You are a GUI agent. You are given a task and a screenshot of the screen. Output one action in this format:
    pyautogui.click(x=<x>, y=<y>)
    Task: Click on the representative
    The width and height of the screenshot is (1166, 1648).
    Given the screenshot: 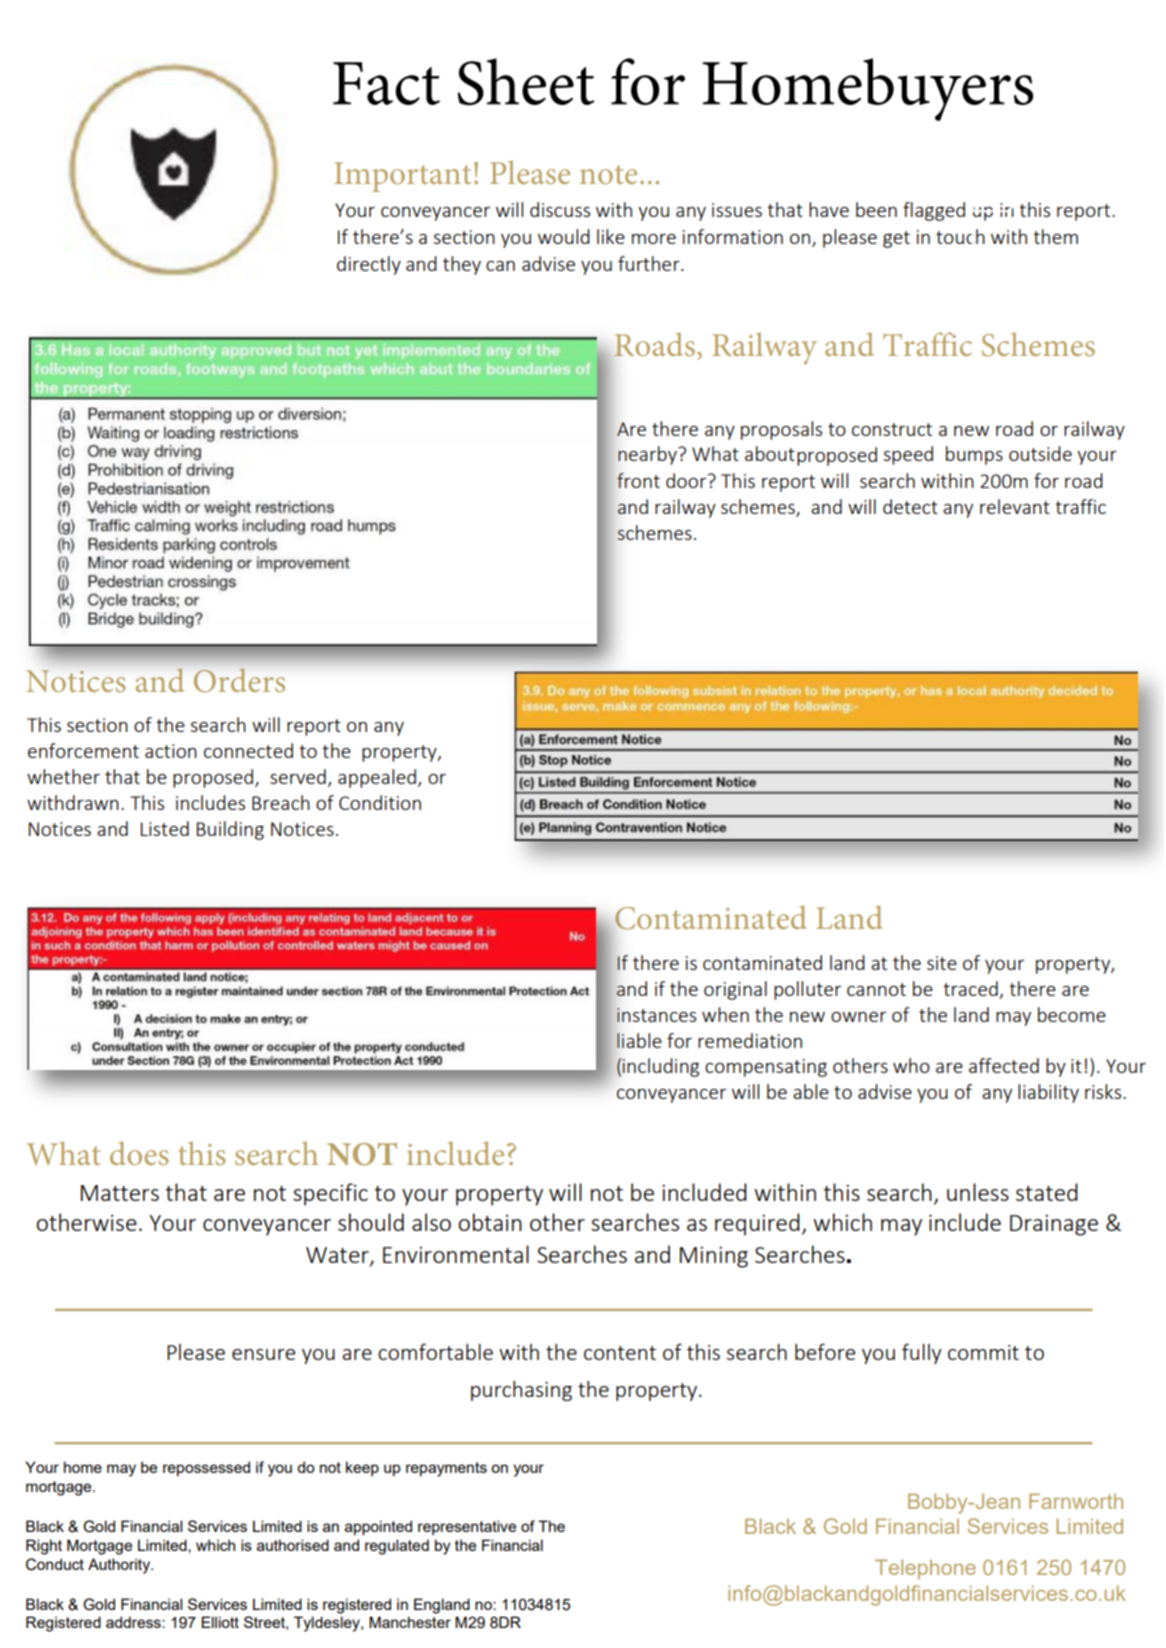 What is the action you would take?
    pyautogui.click(x=467, y=1527)
